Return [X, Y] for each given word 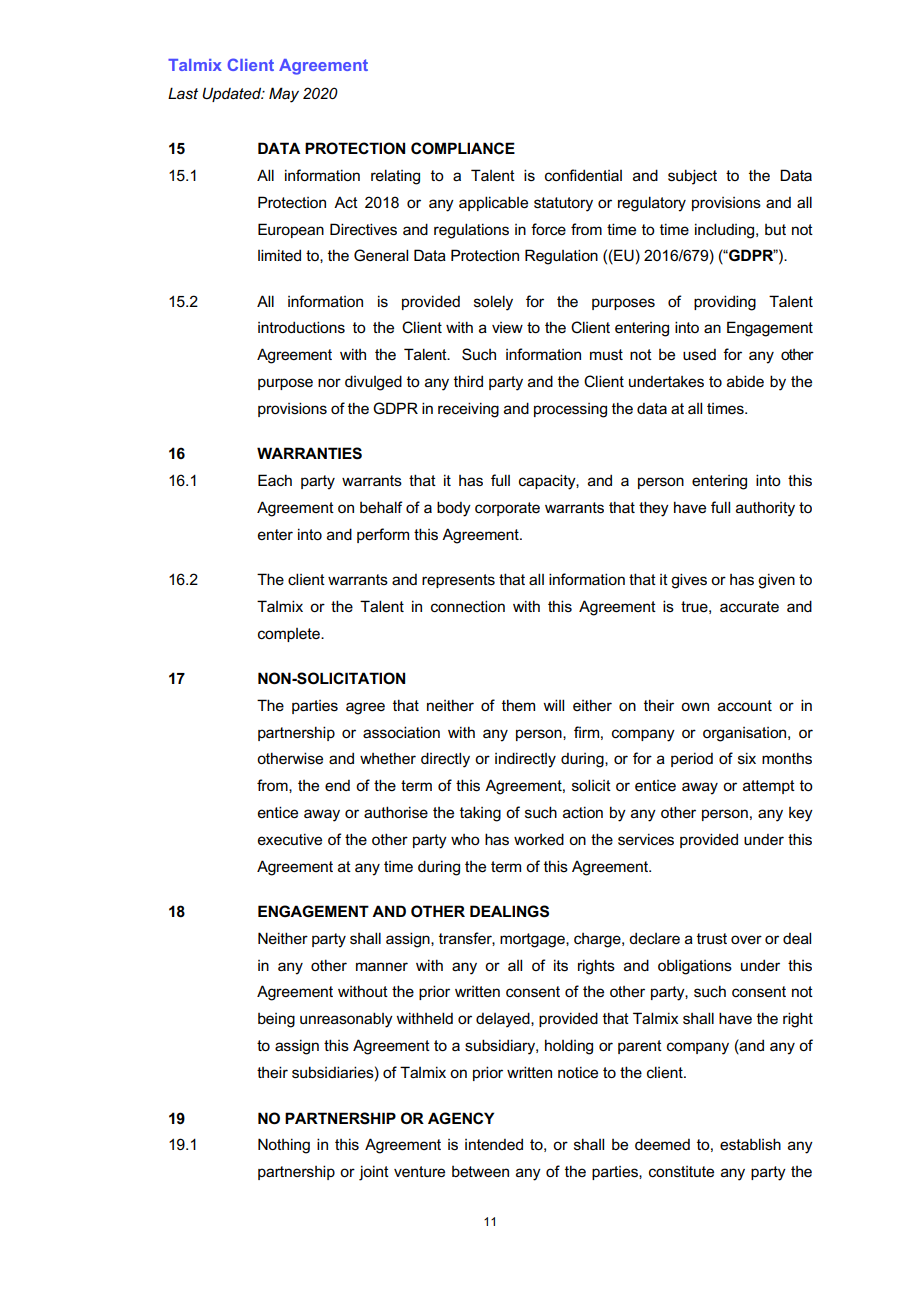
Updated [233, 94]
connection [468, 606]
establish [750, 1144]
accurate [749, 606]
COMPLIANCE [463, 148]
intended [494, 1144]
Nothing [284, 1146]
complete [290, 635]
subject [692, 177]
